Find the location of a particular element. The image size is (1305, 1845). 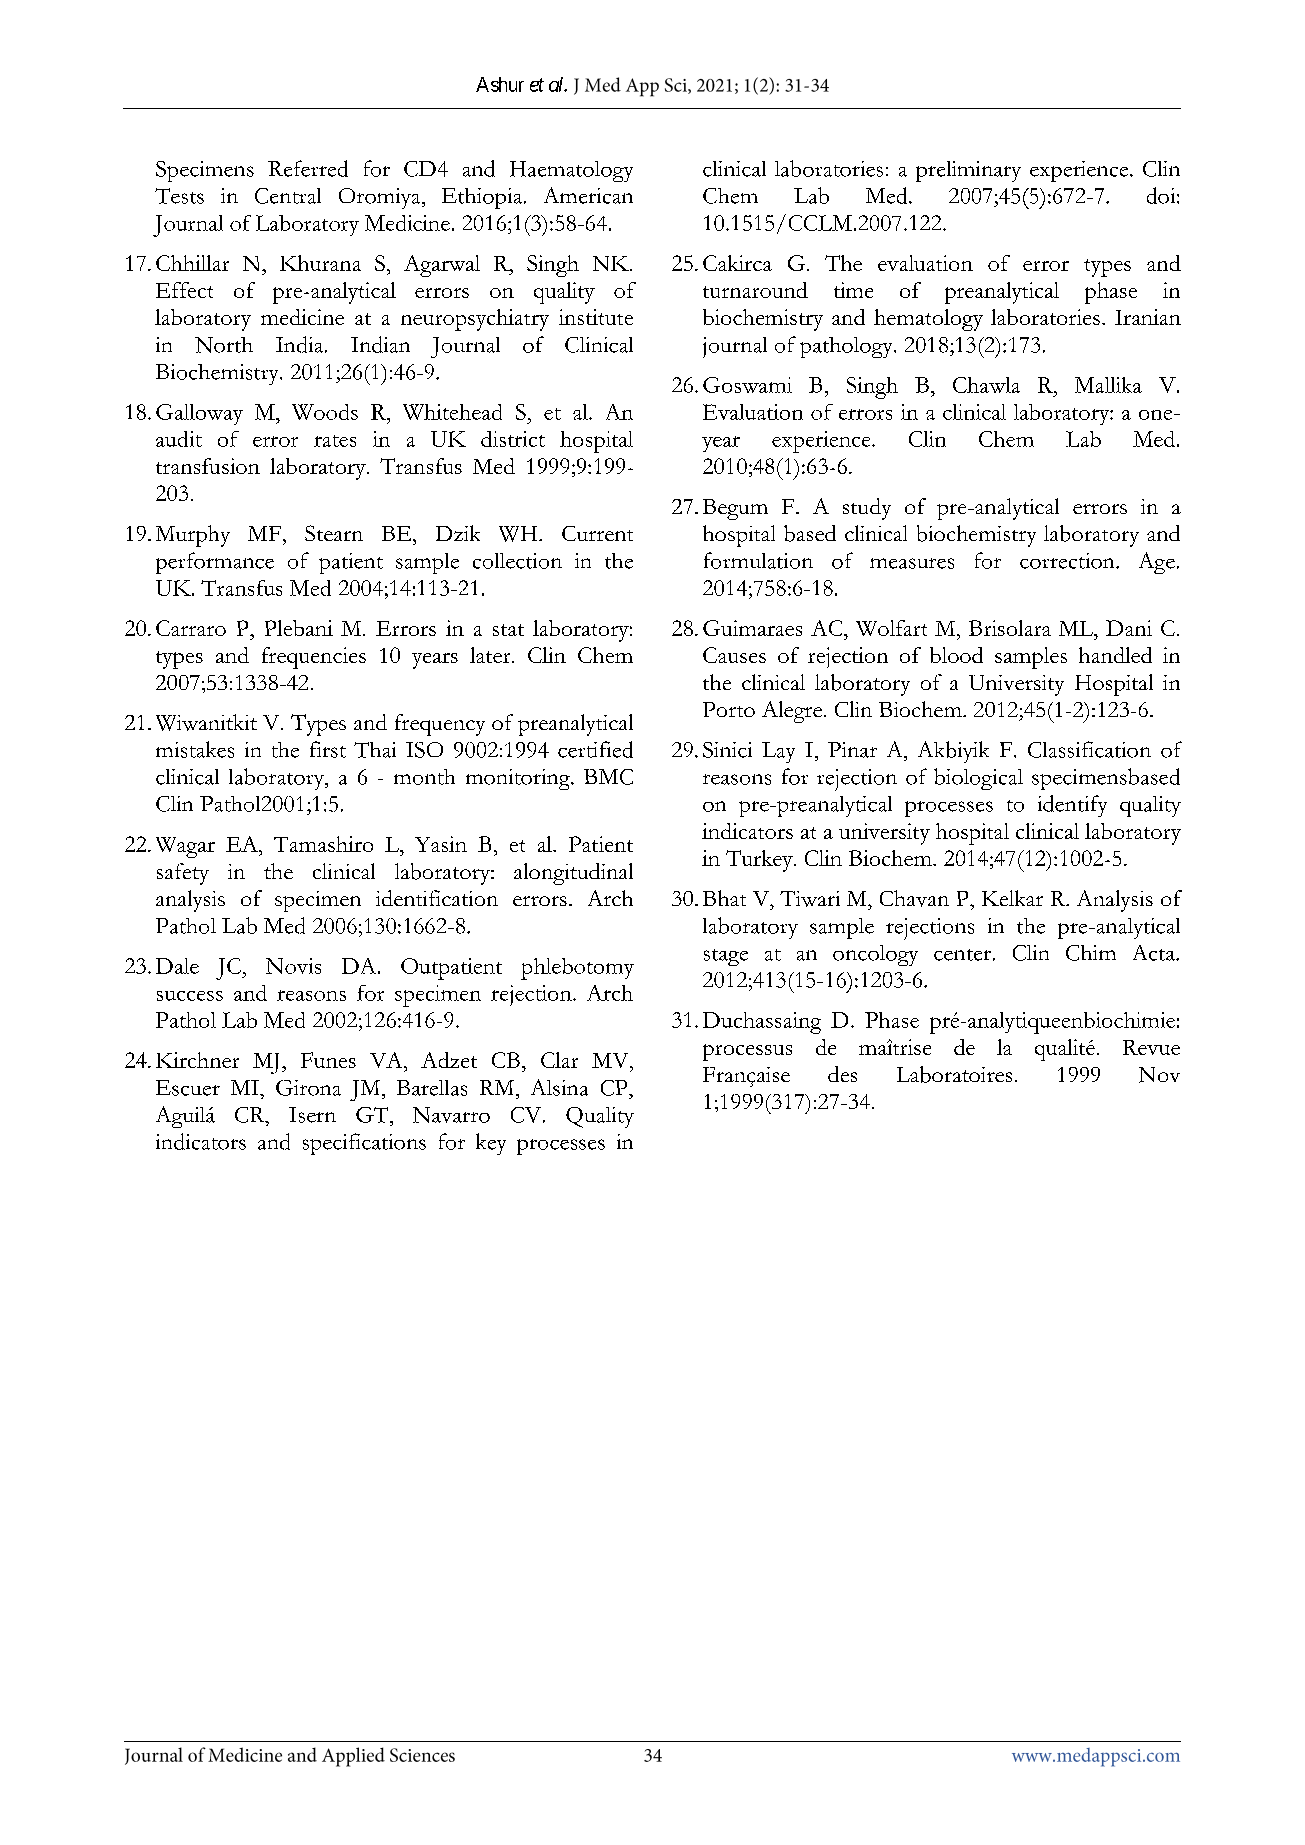

Dani is located at coordinates (1129, 628).
